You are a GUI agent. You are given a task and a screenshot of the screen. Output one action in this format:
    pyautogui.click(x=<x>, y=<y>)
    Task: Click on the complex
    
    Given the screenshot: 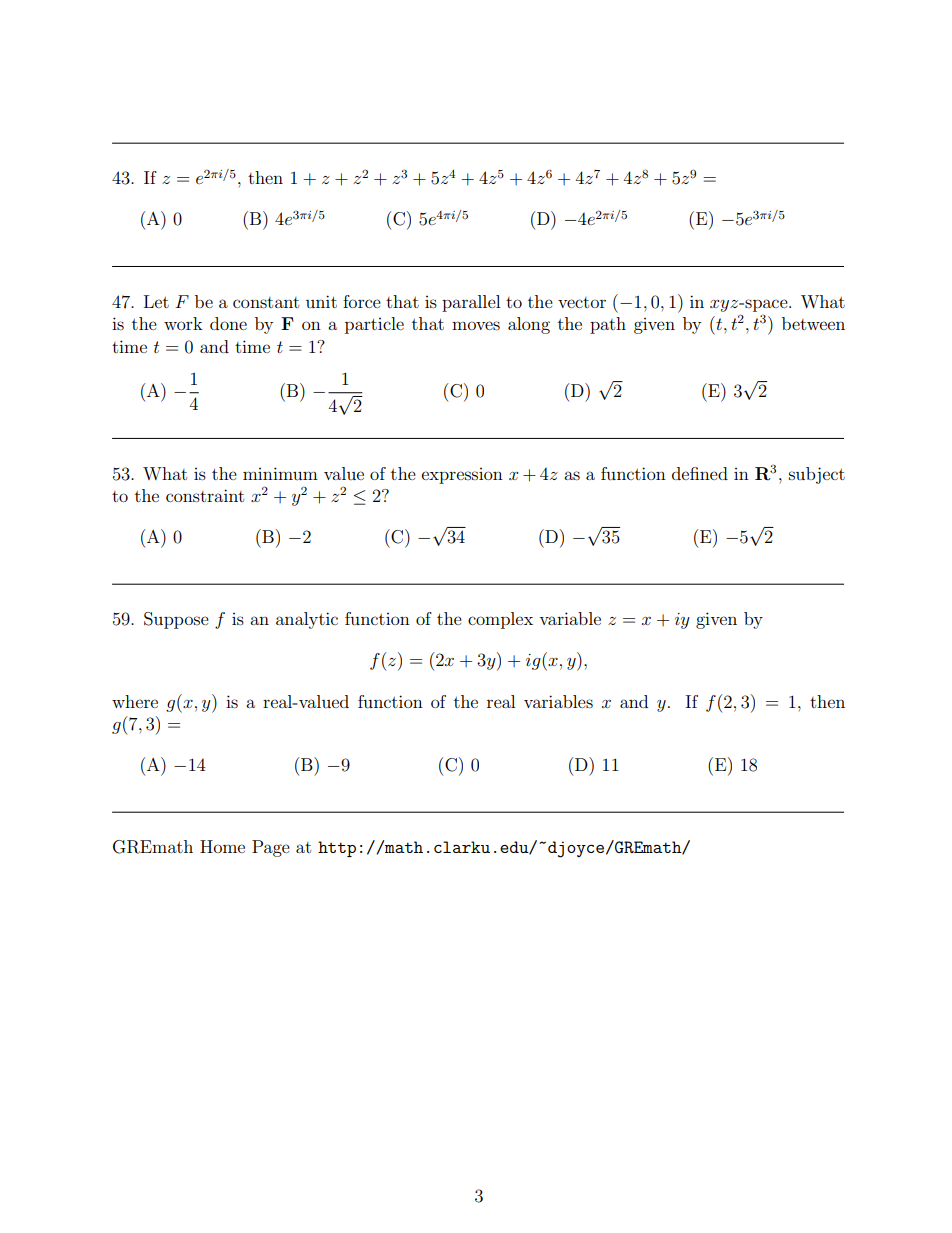 What is the action you would take?
    pyautogui.click(x=500, y=620)
